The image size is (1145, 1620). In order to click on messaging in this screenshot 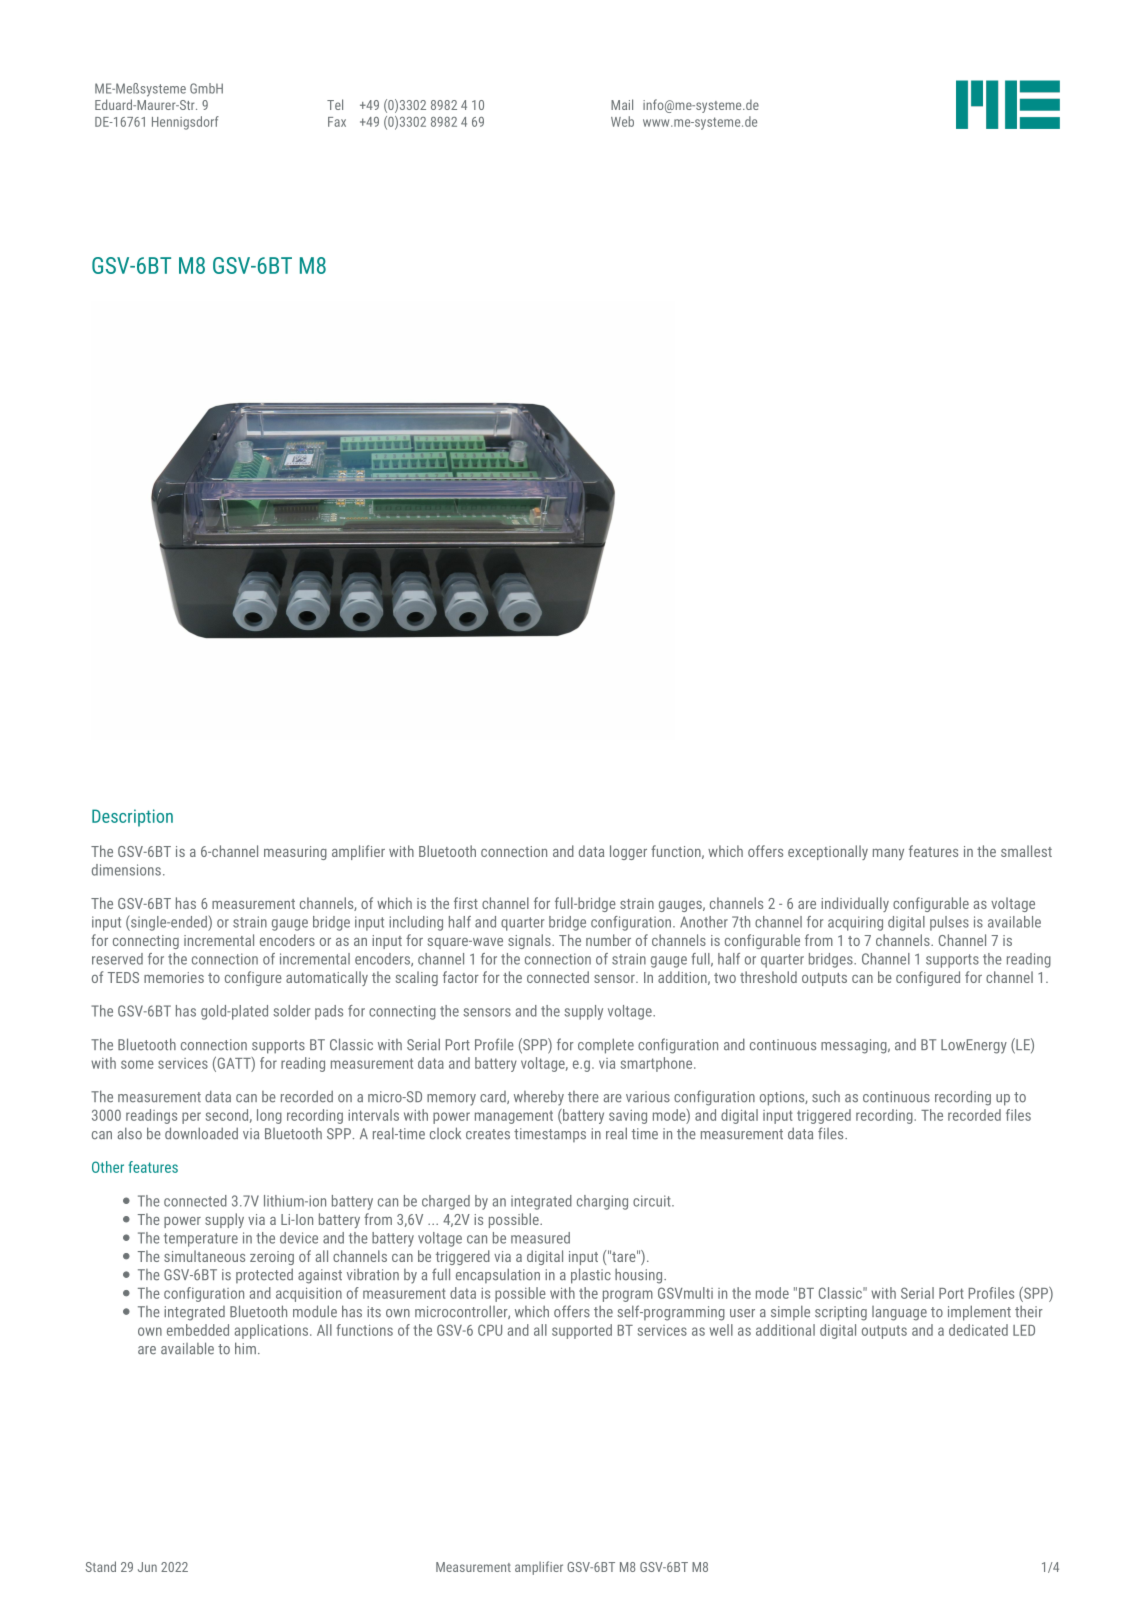, I will do `click(855, 1046)`.
